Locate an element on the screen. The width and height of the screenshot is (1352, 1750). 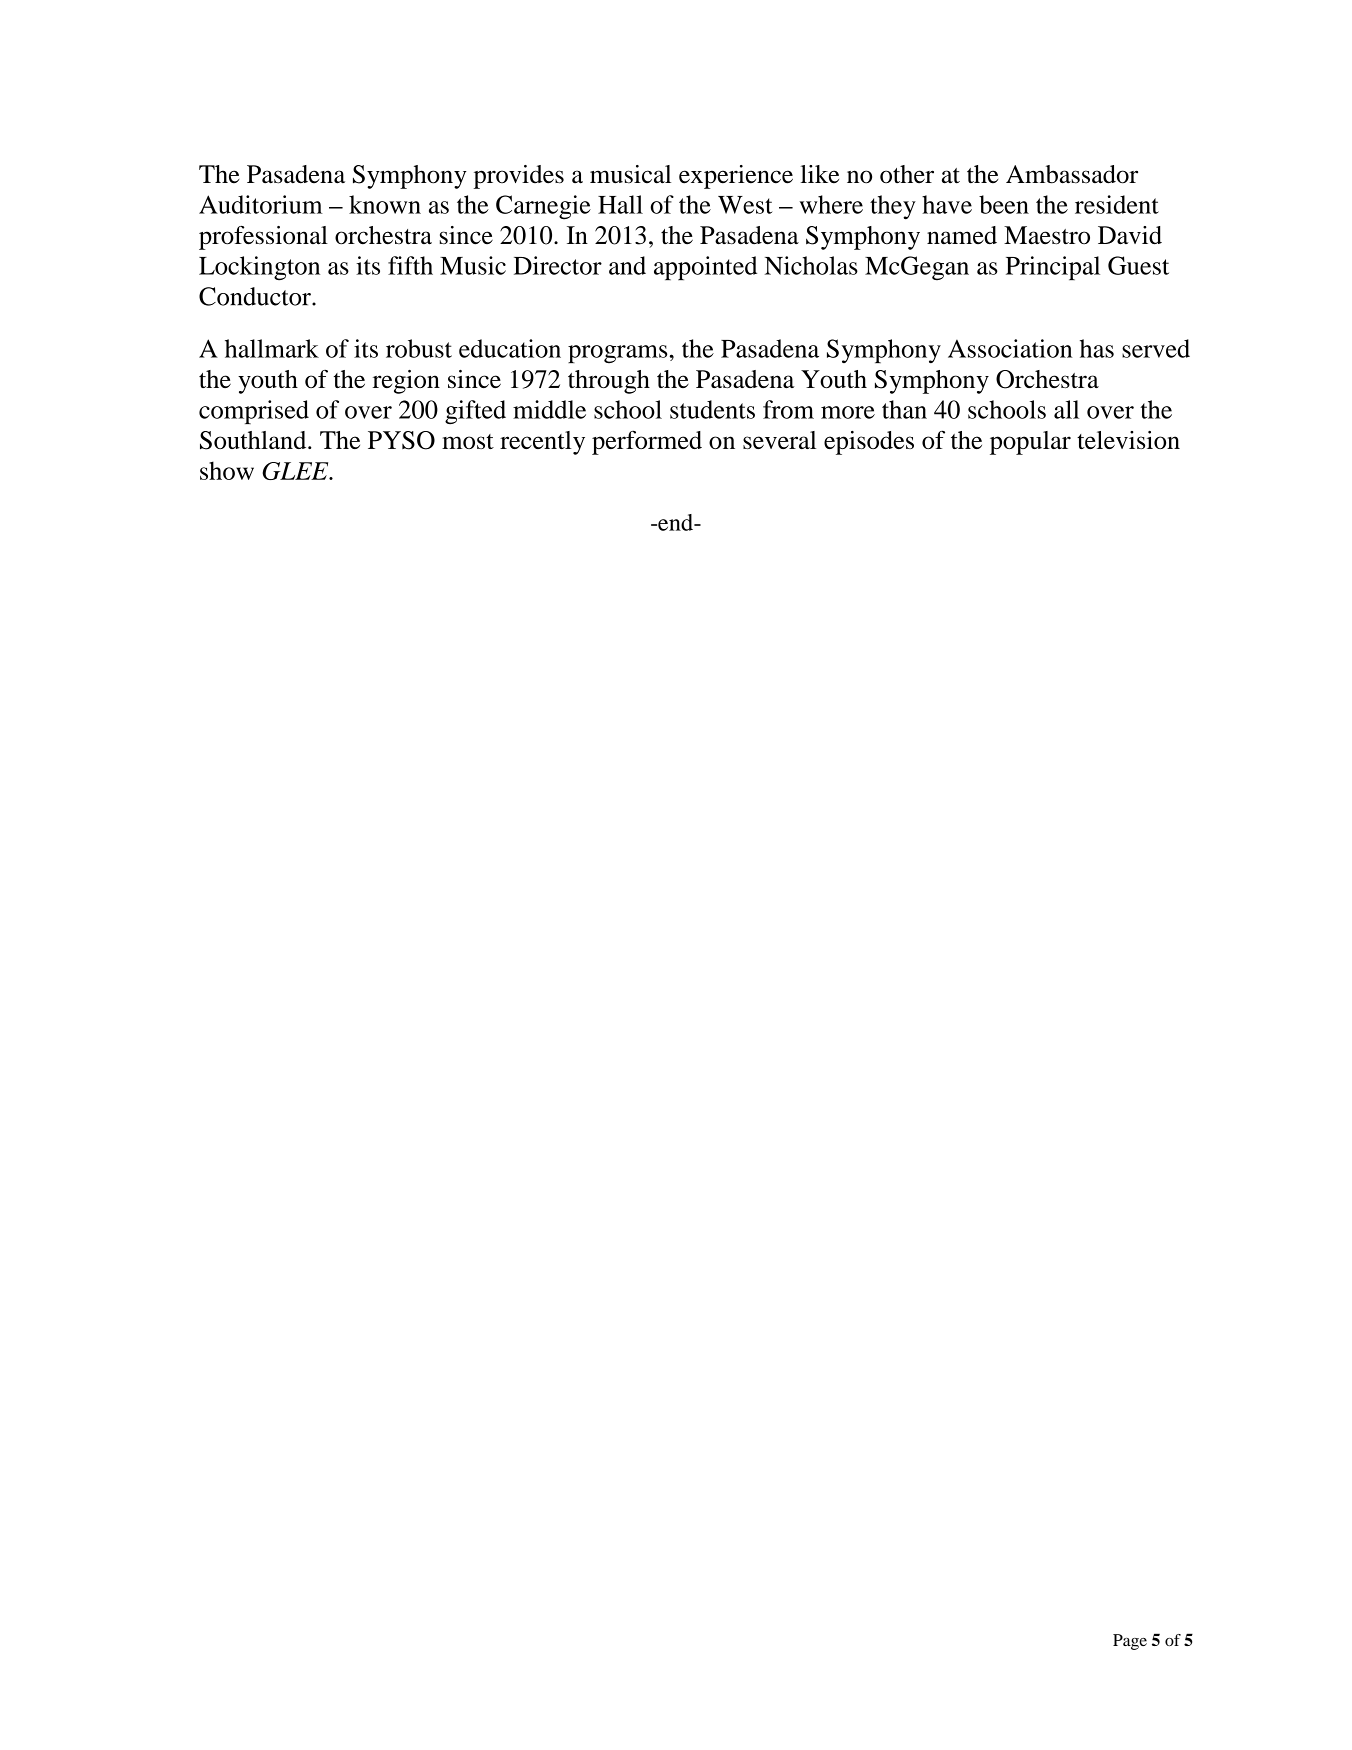
Southland is located at coordinates (254, 440).
